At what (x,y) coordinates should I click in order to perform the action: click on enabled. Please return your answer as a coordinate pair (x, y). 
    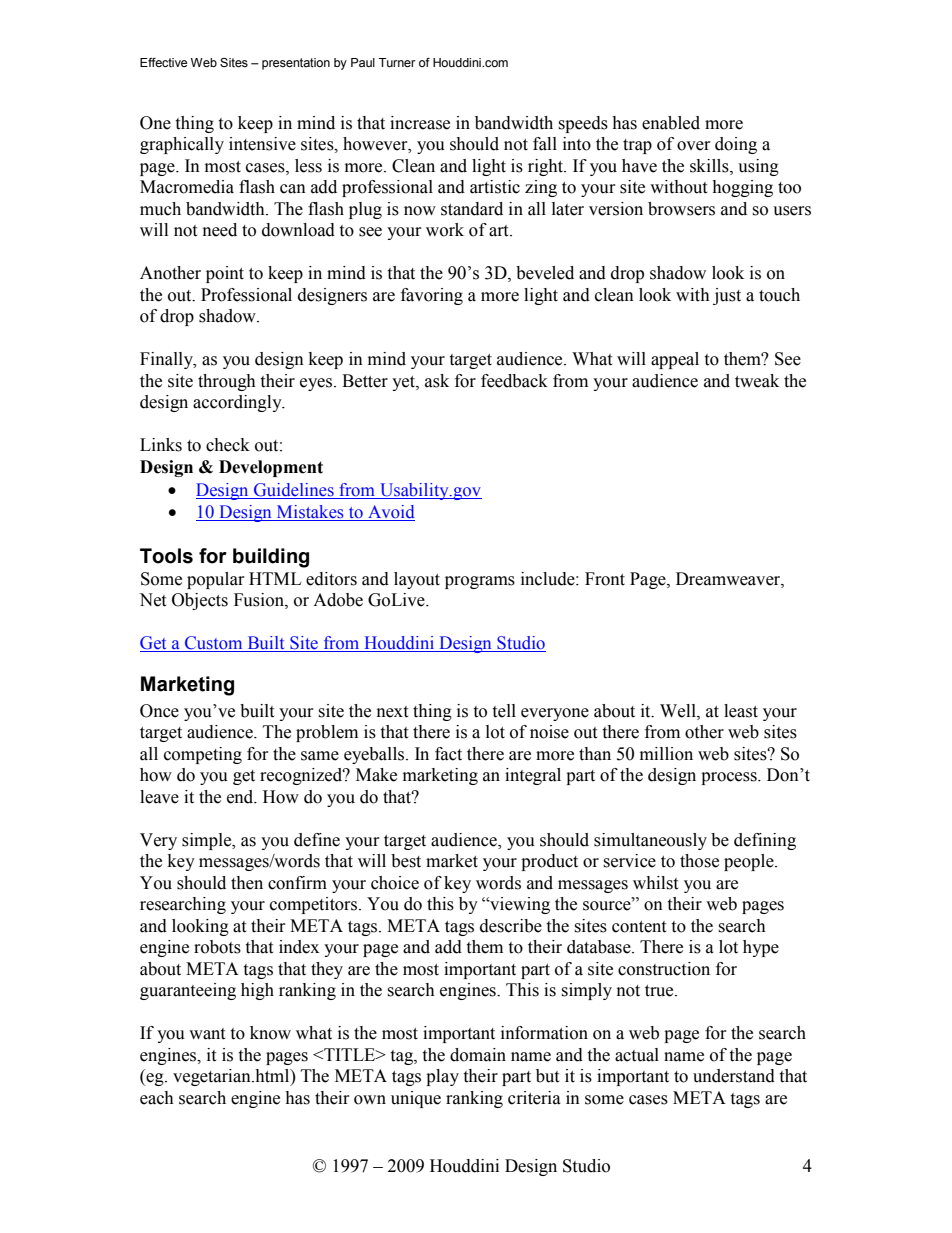
    Looking at the image, I should click on (671, 123).
